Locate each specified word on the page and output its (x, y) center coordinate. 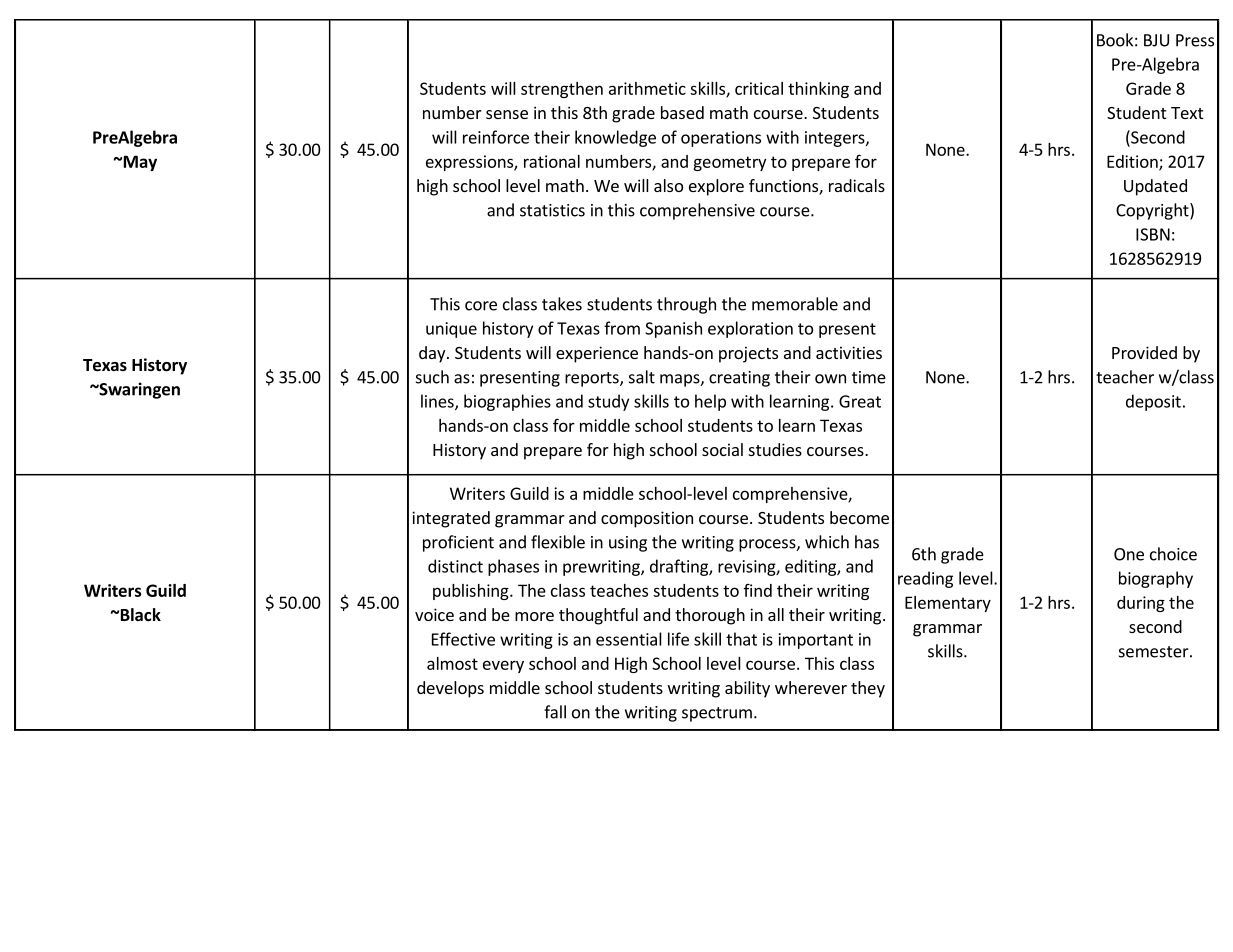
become (859, 517)
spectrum (717, 714)
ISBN (1153, 234)
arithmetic (647, 88)
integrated (451, 519)
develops (450, 689)
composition (647, 519)
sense (507, 114)
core (481, 306)
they (868, 689)
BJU (1156, 40)
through (686, 305)
